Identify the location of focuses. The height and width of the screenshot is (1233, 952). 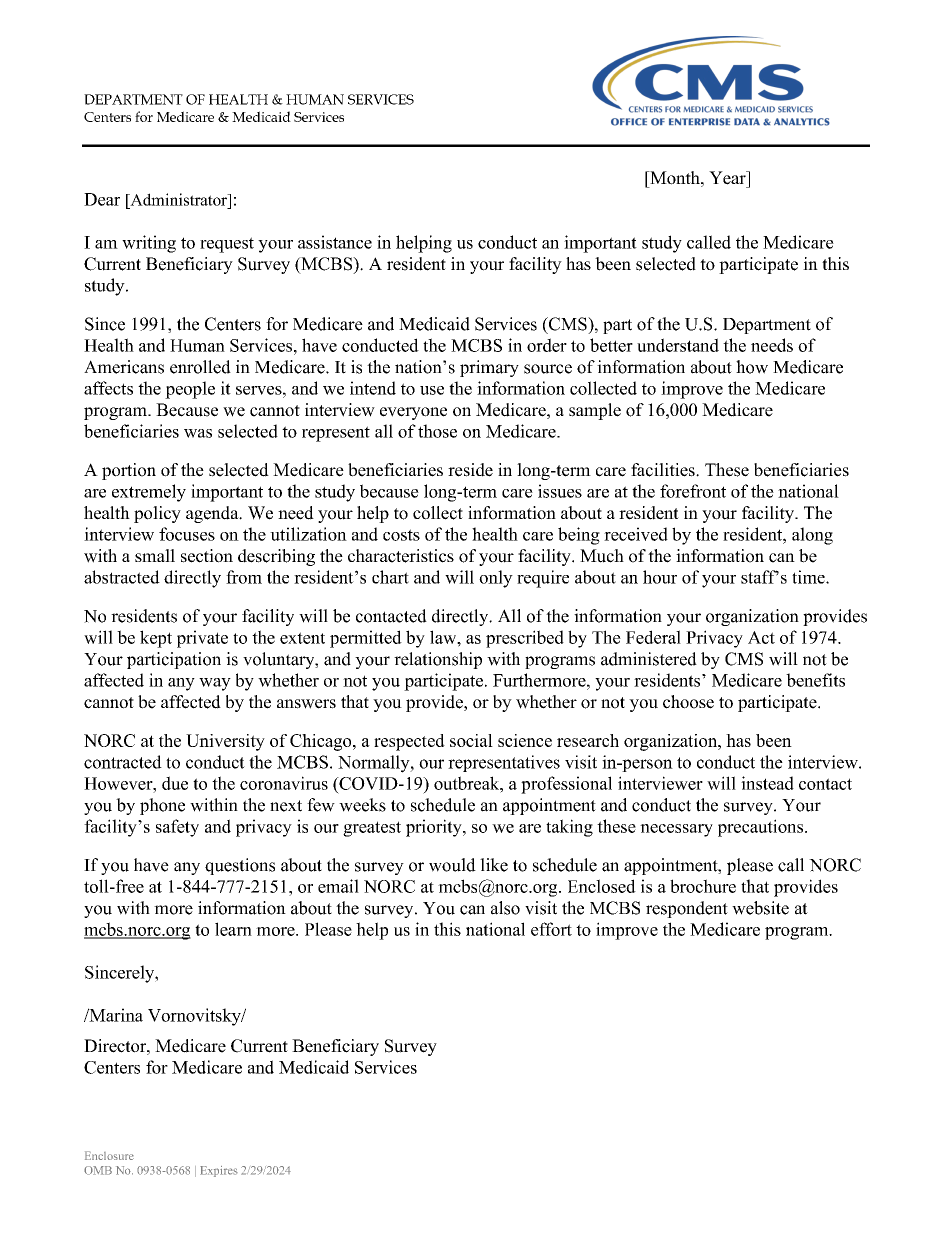
(187, 534).
